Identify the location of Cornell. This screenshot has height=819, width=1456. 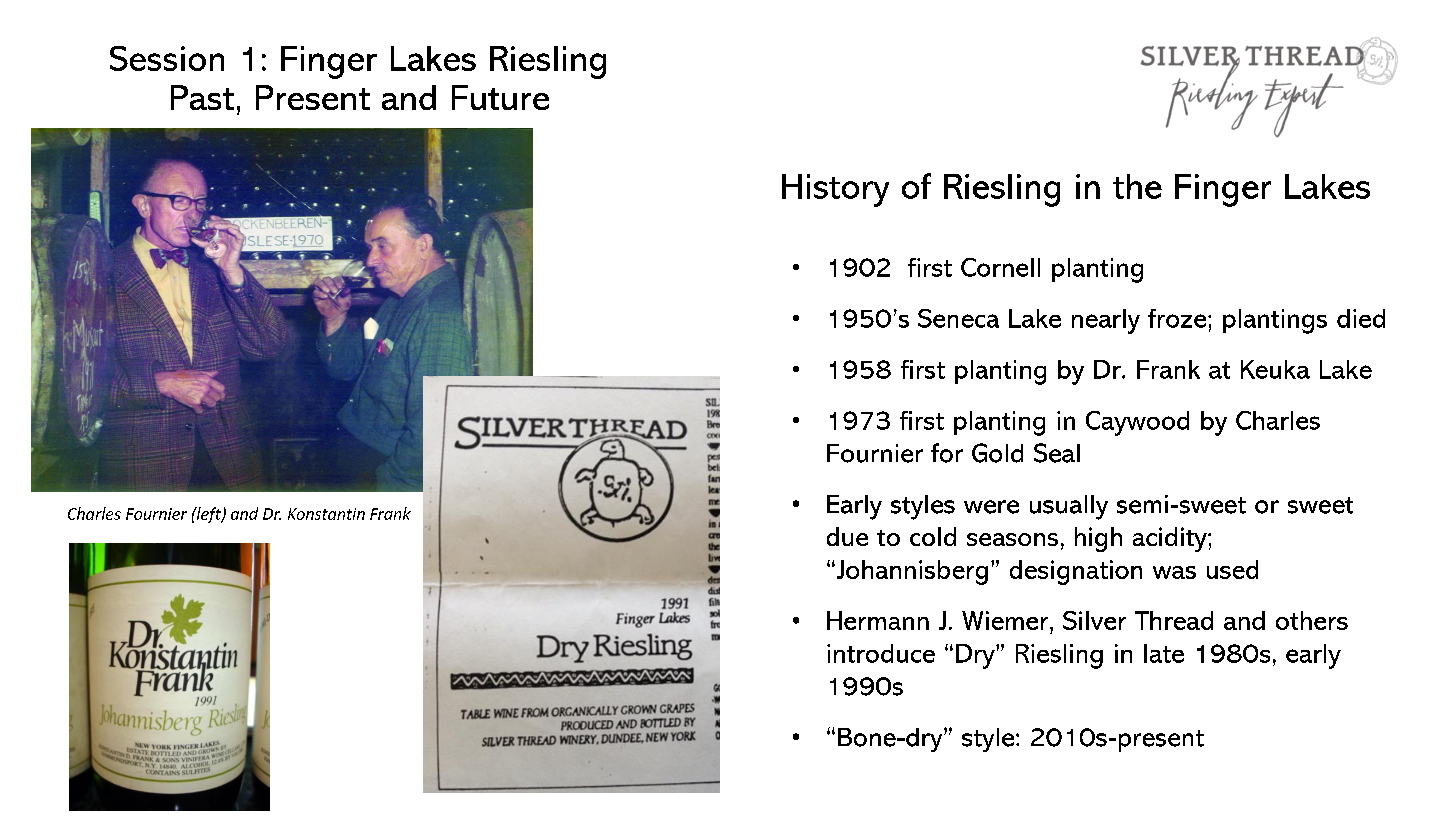
(1000, 267).
